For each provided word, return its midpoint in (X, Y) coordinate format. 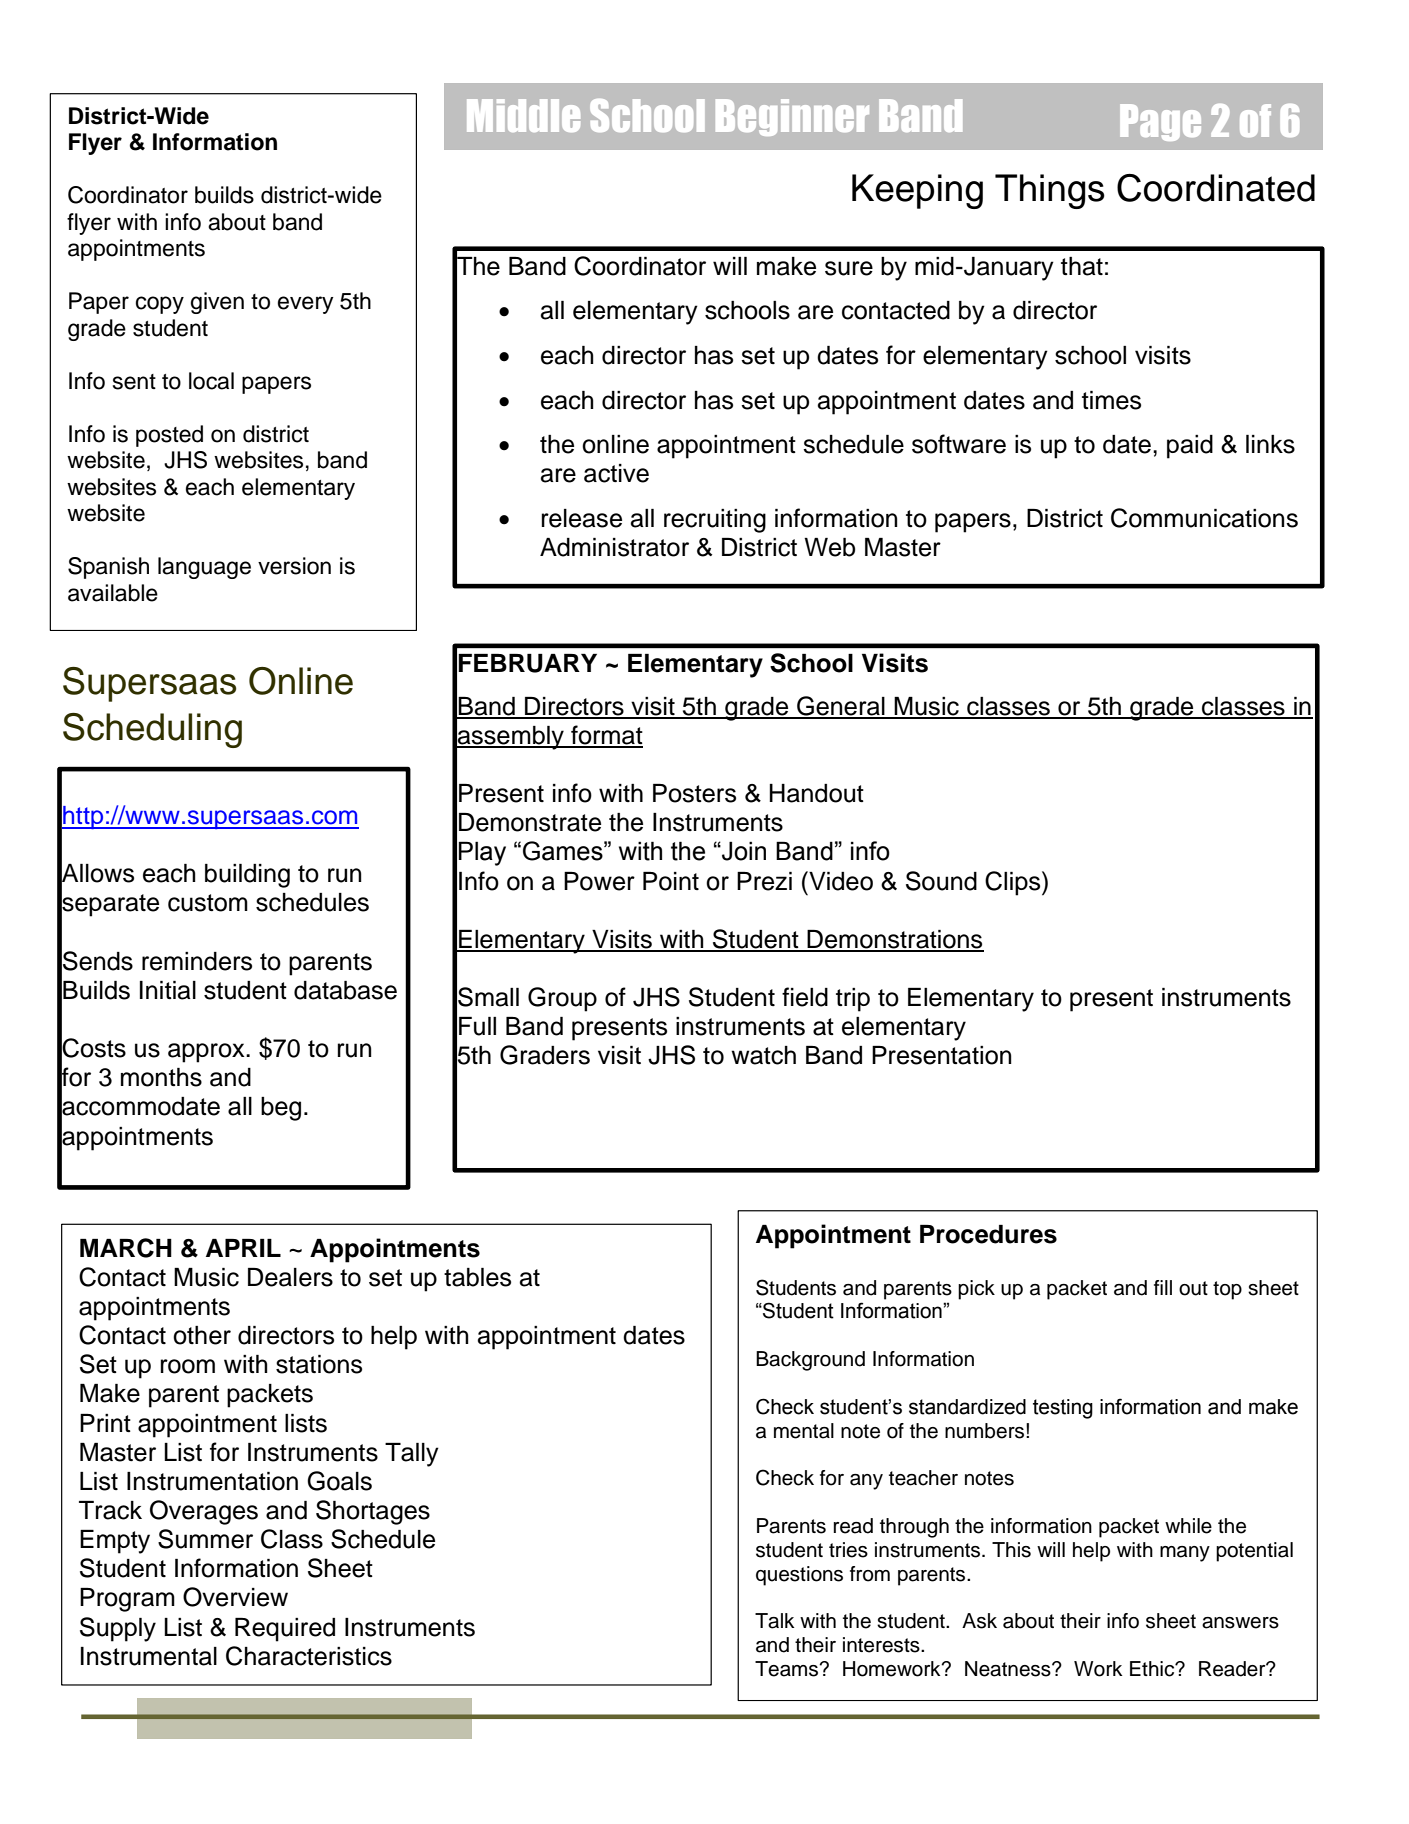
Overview (235, 1597)
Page (1160, 122)
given (217, 303)
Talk (774, 1621)
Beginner (792, 117)
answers (1240, 1623)
